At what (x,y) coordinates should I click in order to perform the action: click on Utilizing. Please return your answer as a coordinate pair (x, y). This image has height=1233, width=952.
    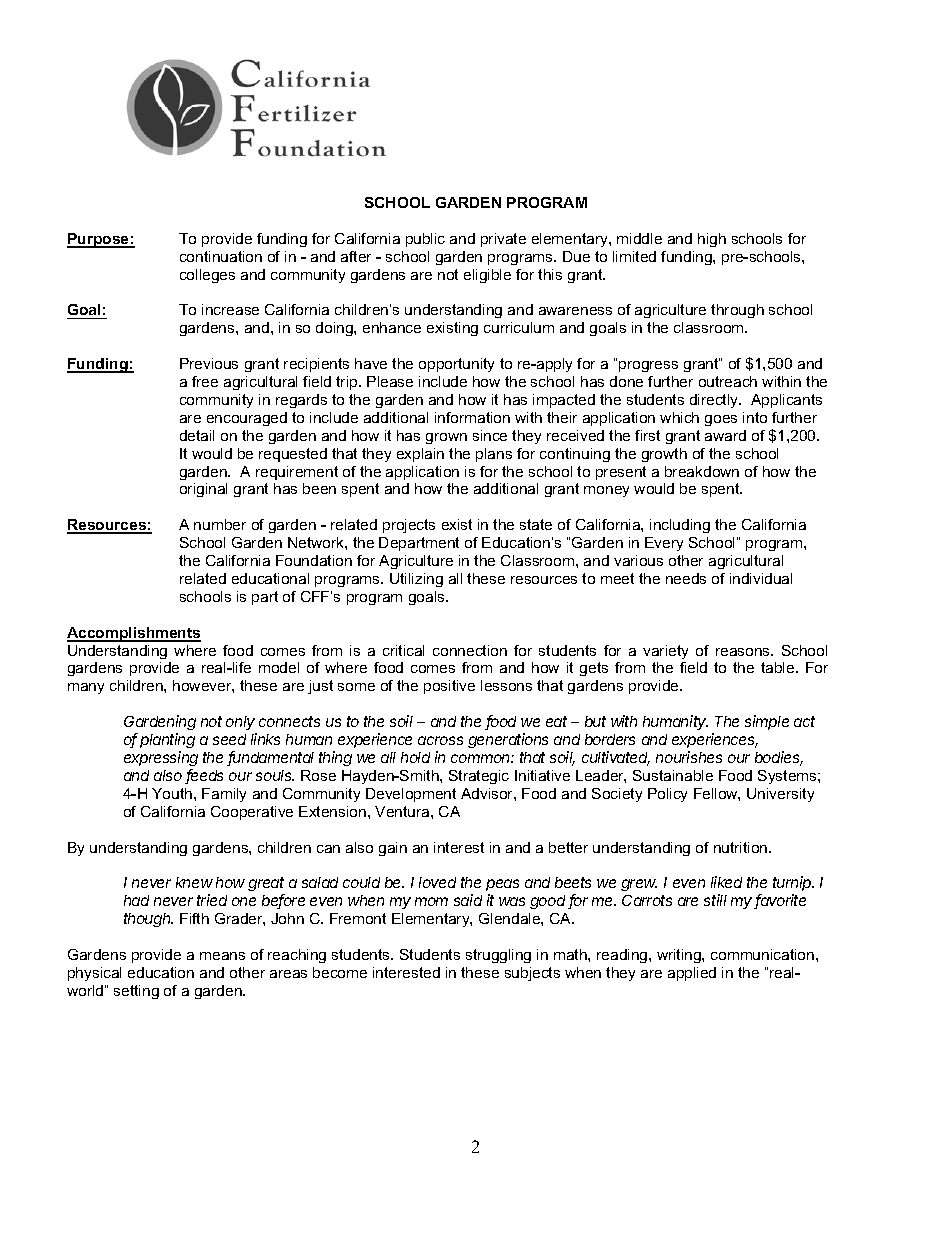
    Looking at the image, I should click on (416, 580).
